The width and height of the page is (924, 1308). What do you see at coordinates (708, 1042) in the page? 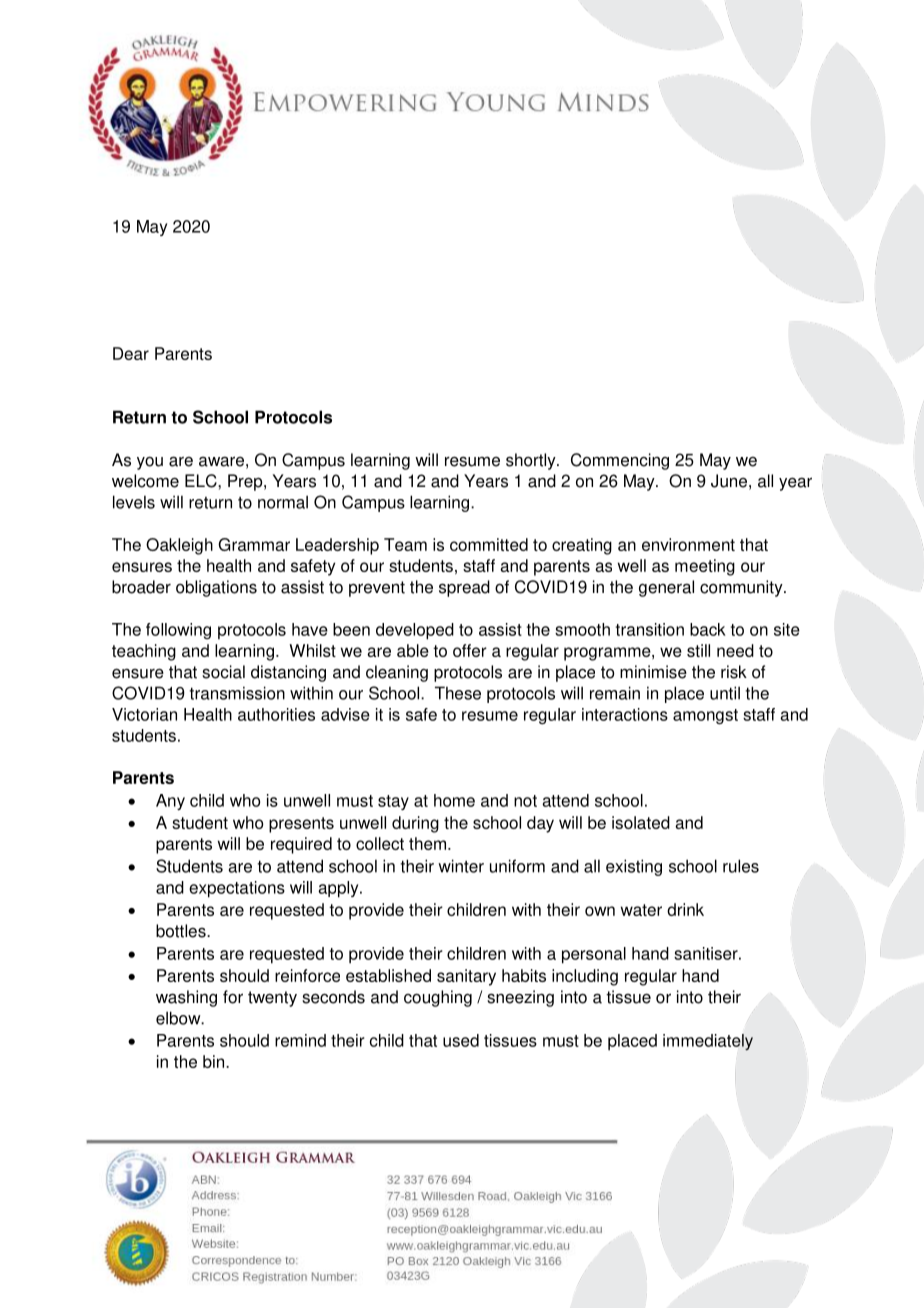
I see `immediately` at bounding box center [708, 1042].
